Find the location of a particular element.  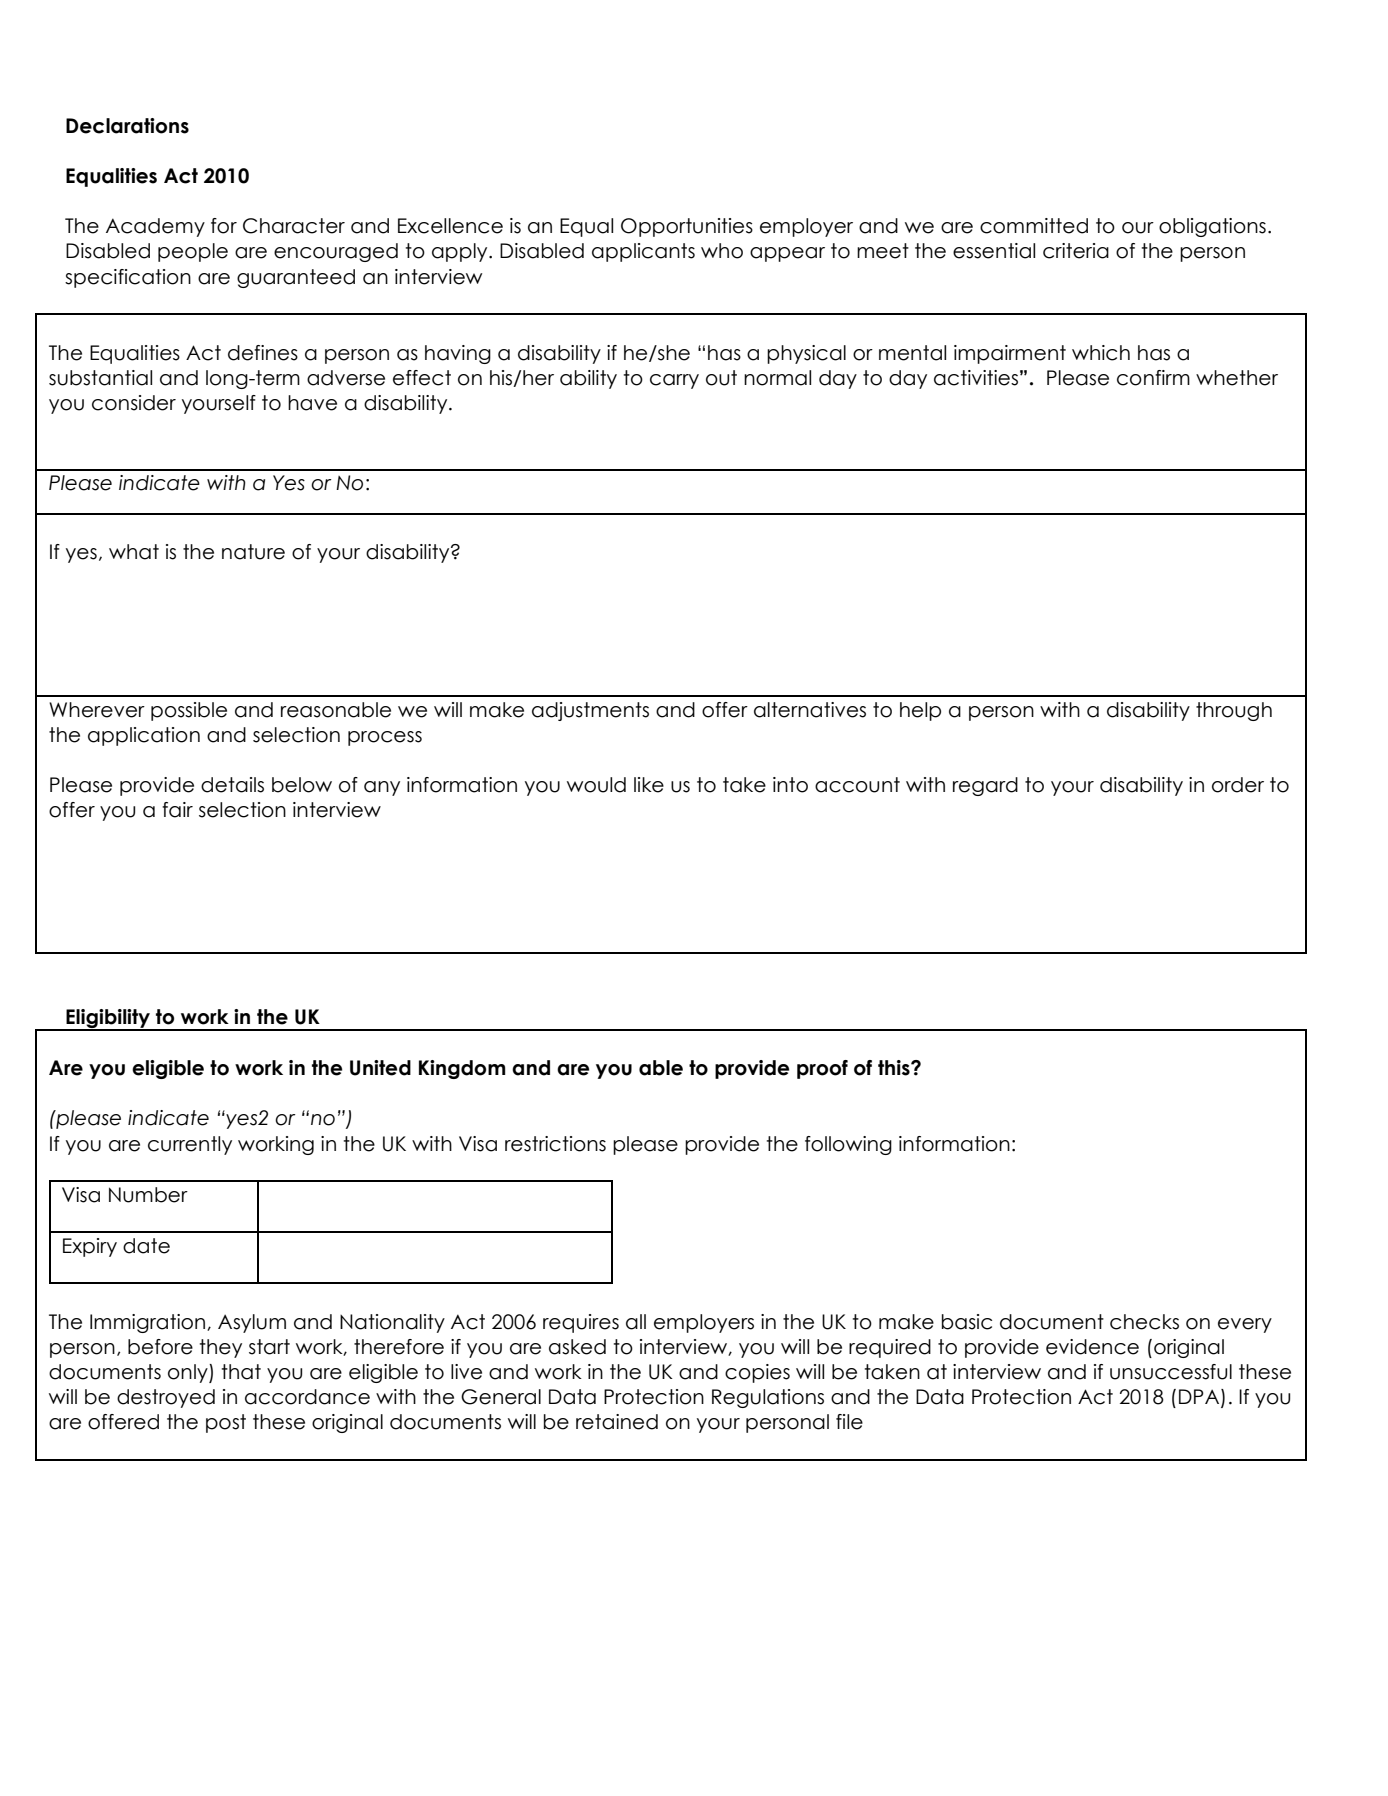

regard is located at coordinates (985, 786).
